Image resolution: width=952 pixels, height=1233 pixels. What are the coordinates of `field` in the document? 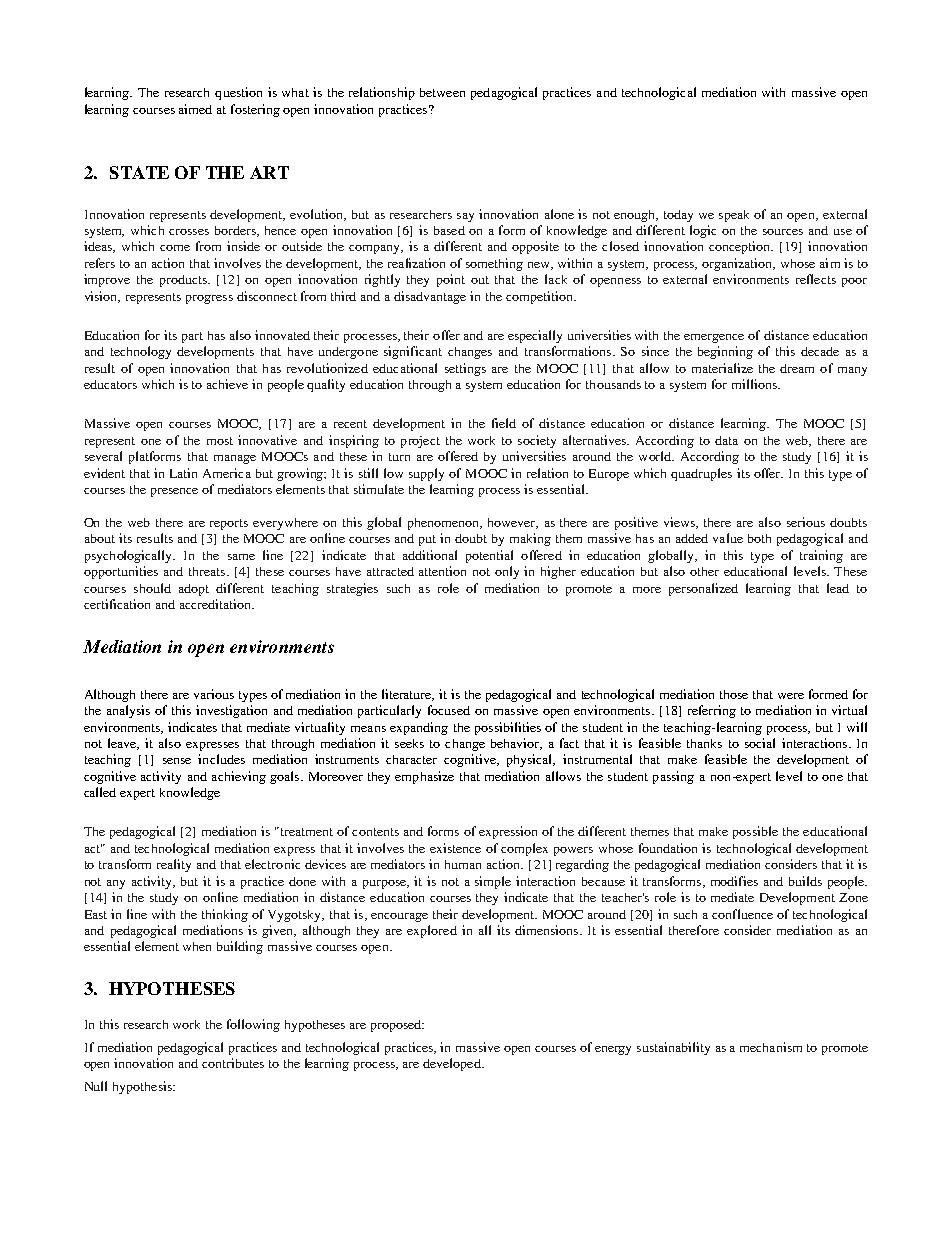 It's located at (504, 423).
